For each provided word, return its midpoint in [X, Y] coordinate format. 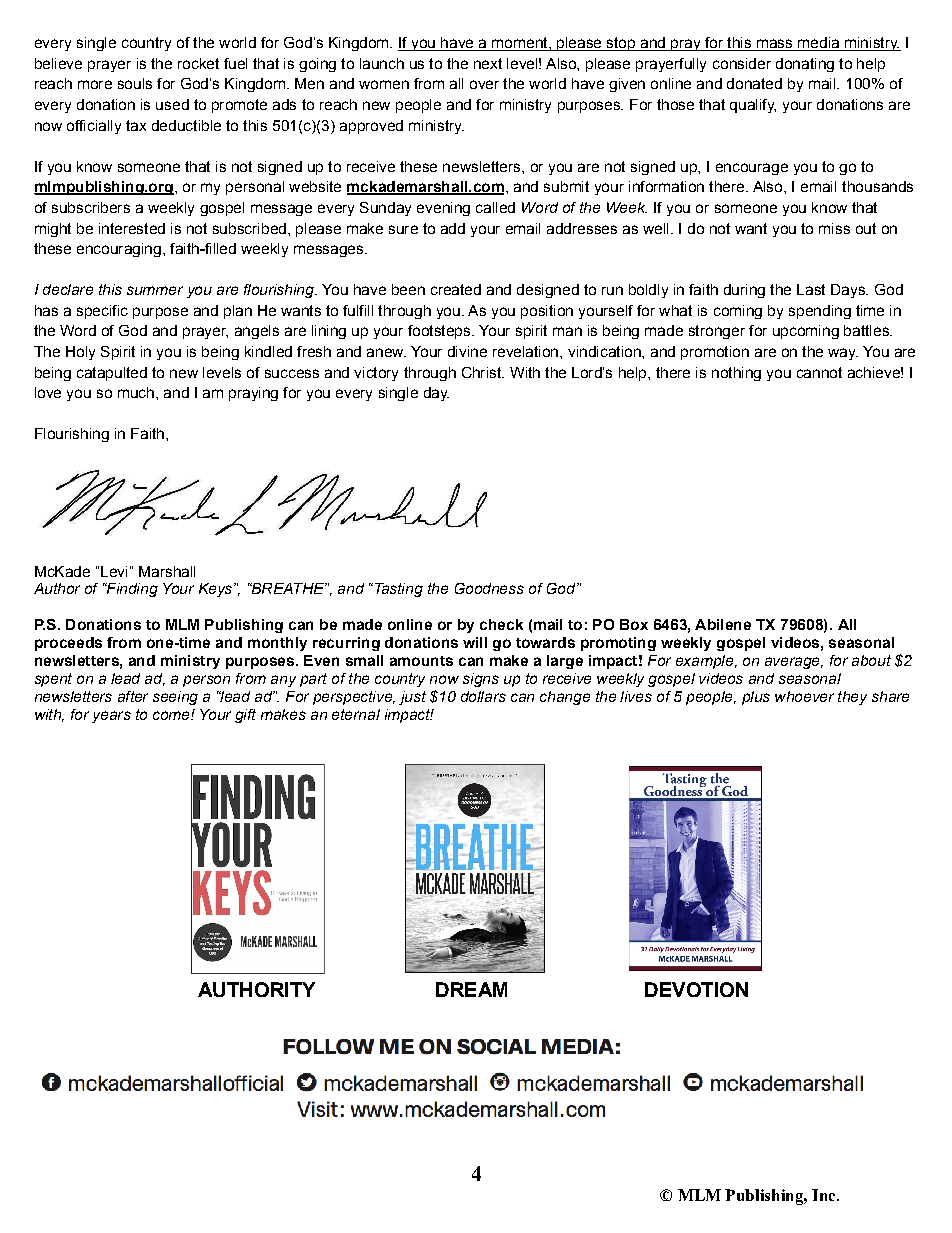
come [172, 715]
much [136, 392]
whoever [804, 696]
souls [135, 83]
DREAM [471, 989]
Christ [483, 372]
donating [805, 65]
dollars [483, 696]
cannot [819, 372]
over [484, 84]
